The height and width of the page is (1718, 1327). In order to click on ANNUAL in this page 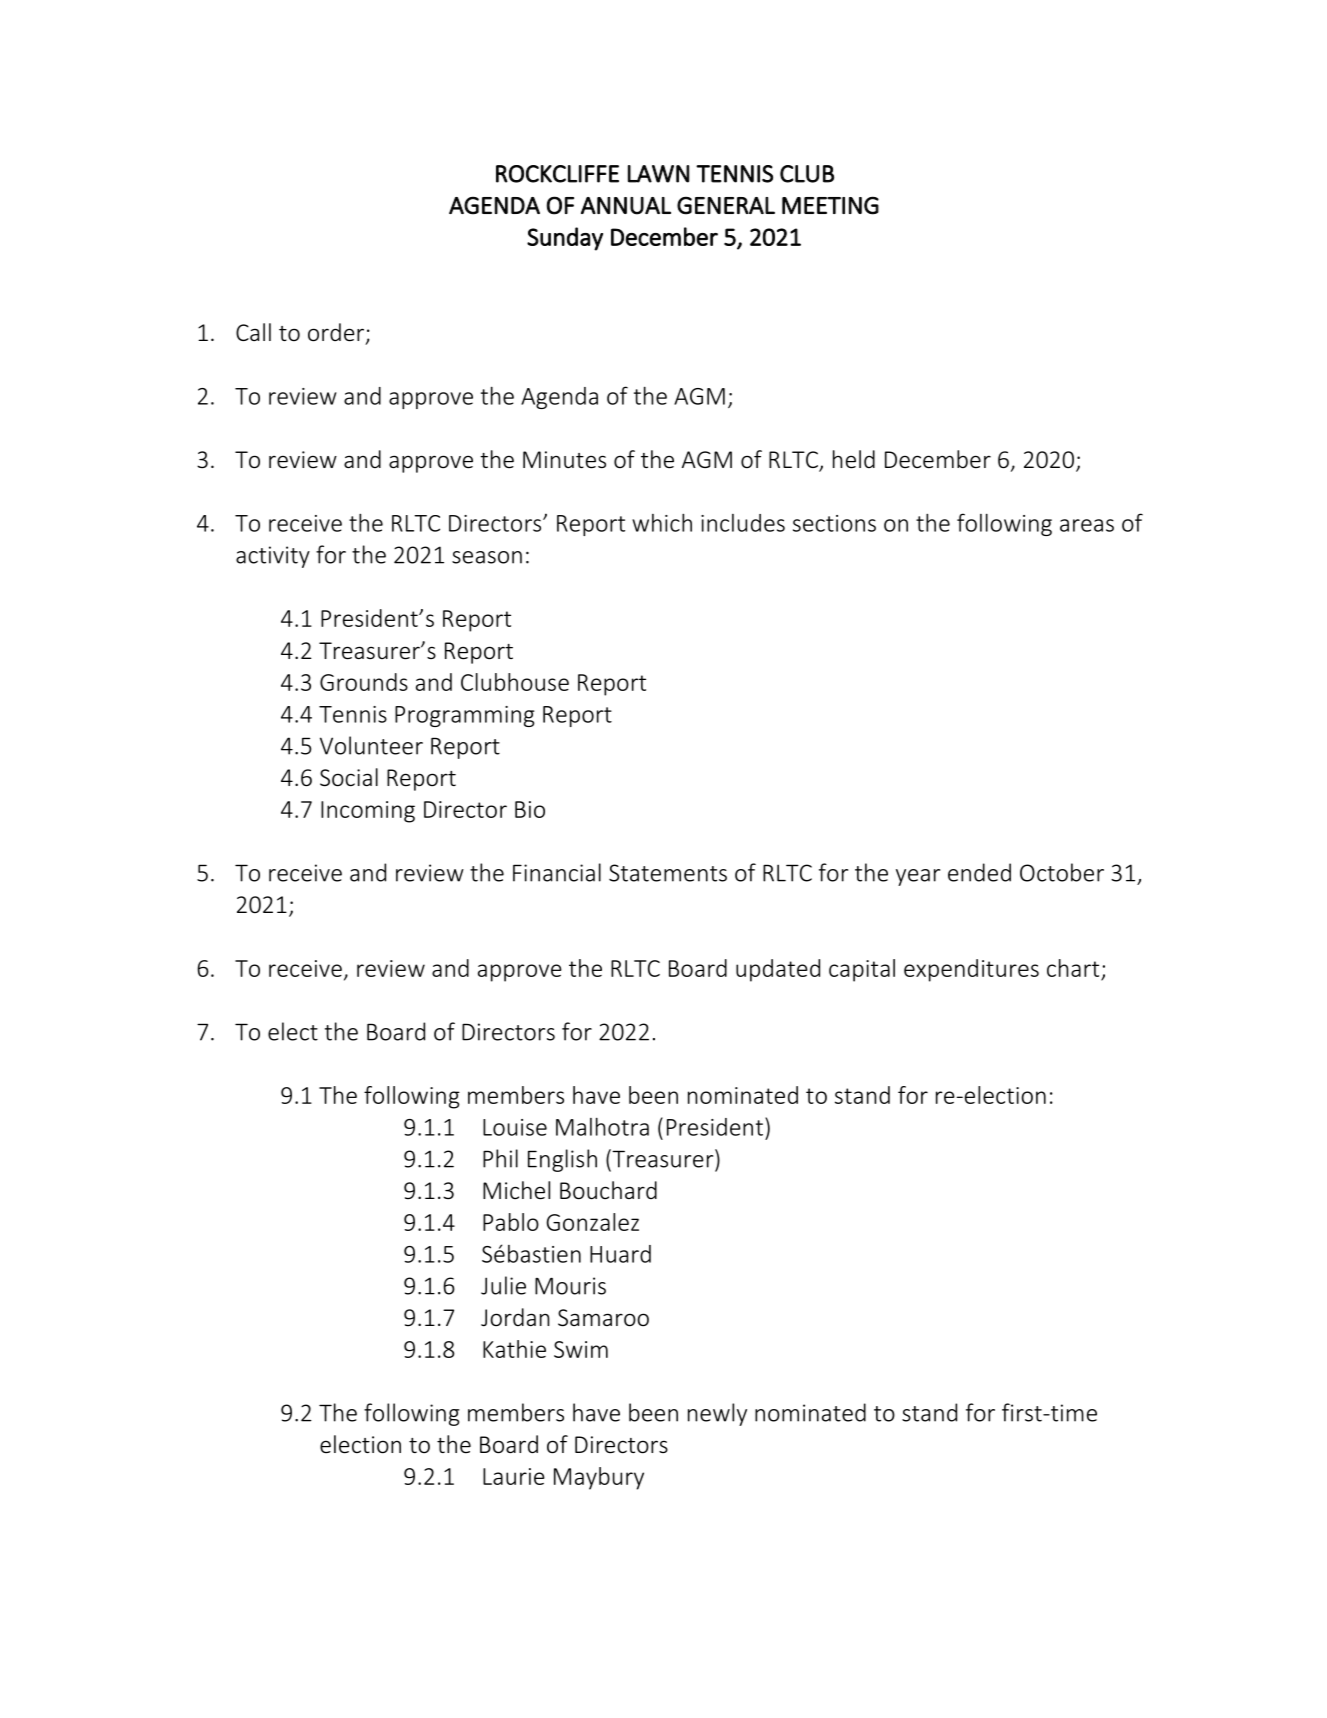, I will do `click(626, 206)`.
